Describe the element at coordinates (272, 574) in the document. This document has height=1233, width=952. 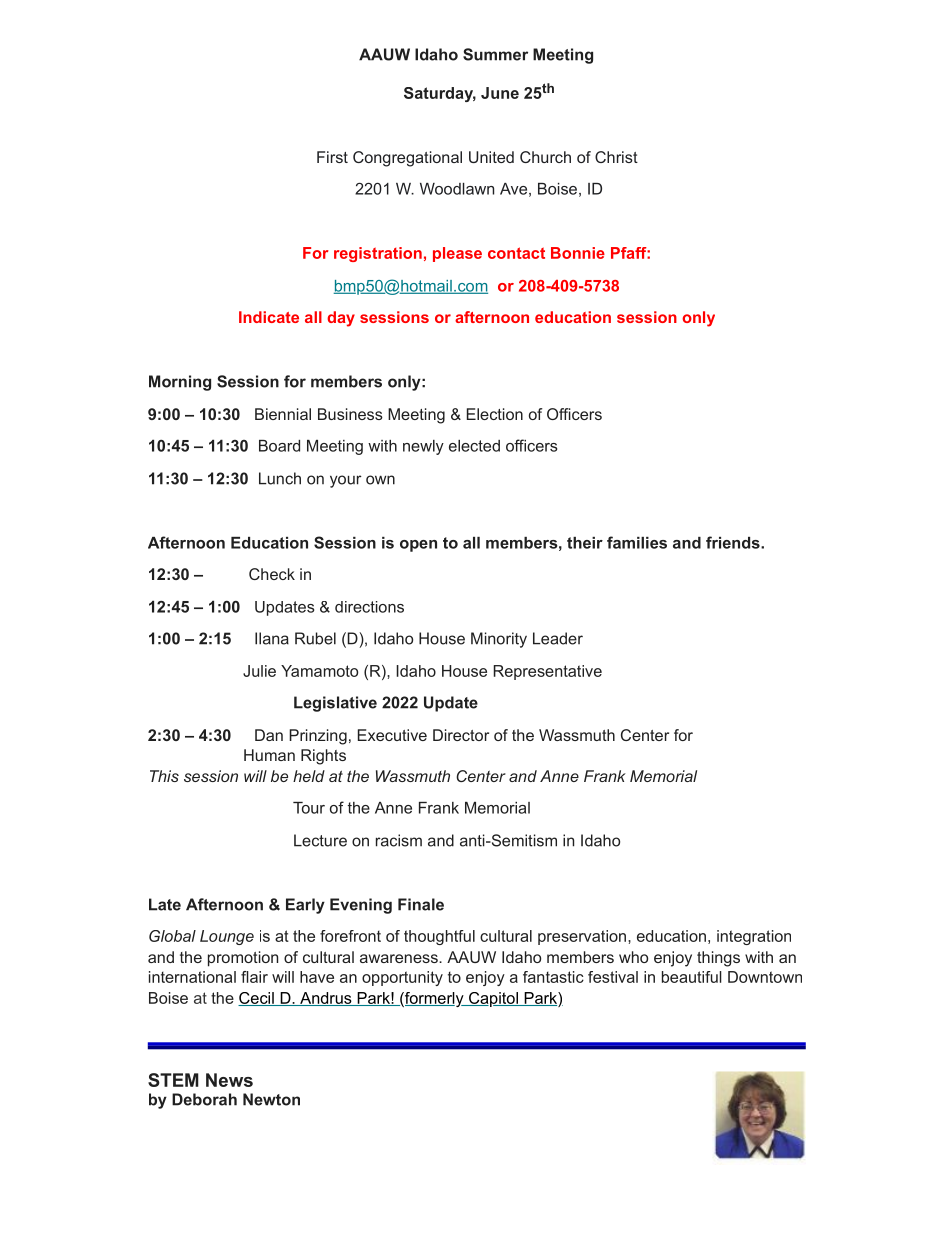
I see `Check` at that location.
